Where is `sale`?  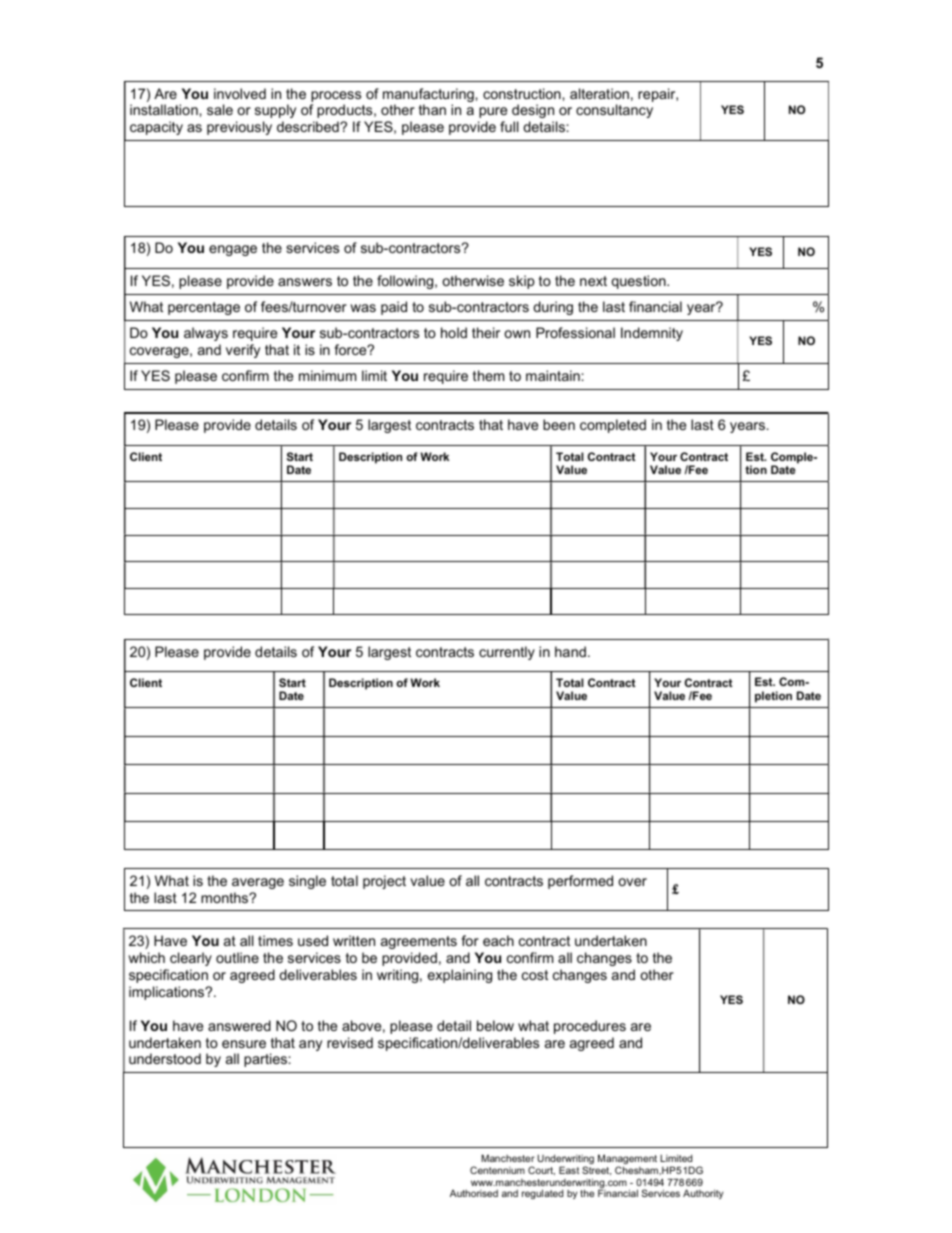 sale is located at coordinates (220, 109).
